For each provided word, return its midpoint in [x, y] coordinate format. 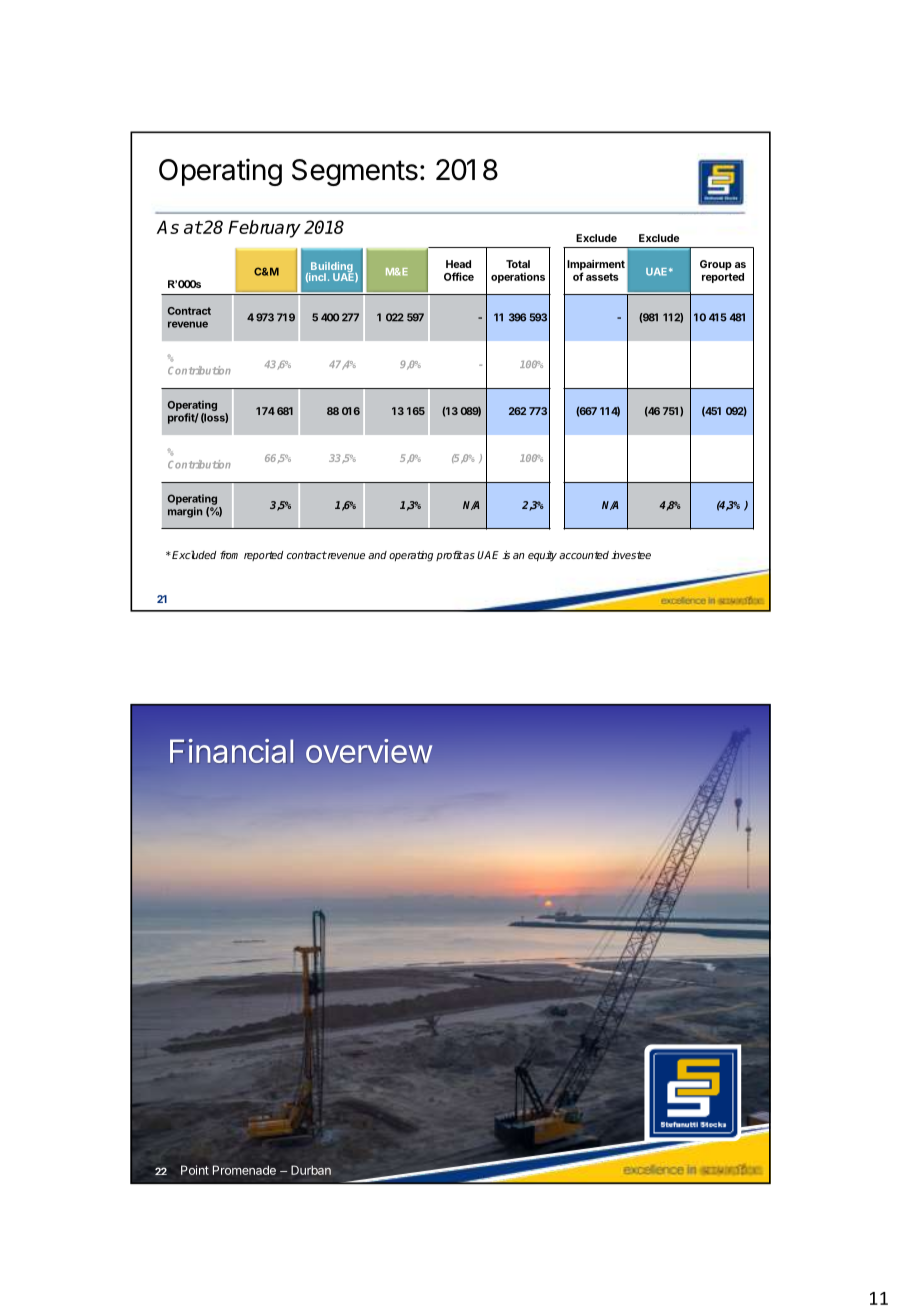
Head [458, 264]
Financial [231, 751]
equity [542, 556]
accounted [584, 555]
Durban [311, 1170]
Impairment [596, 266]
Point [195, 1170]
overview [369, 751]
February [264, 229]
